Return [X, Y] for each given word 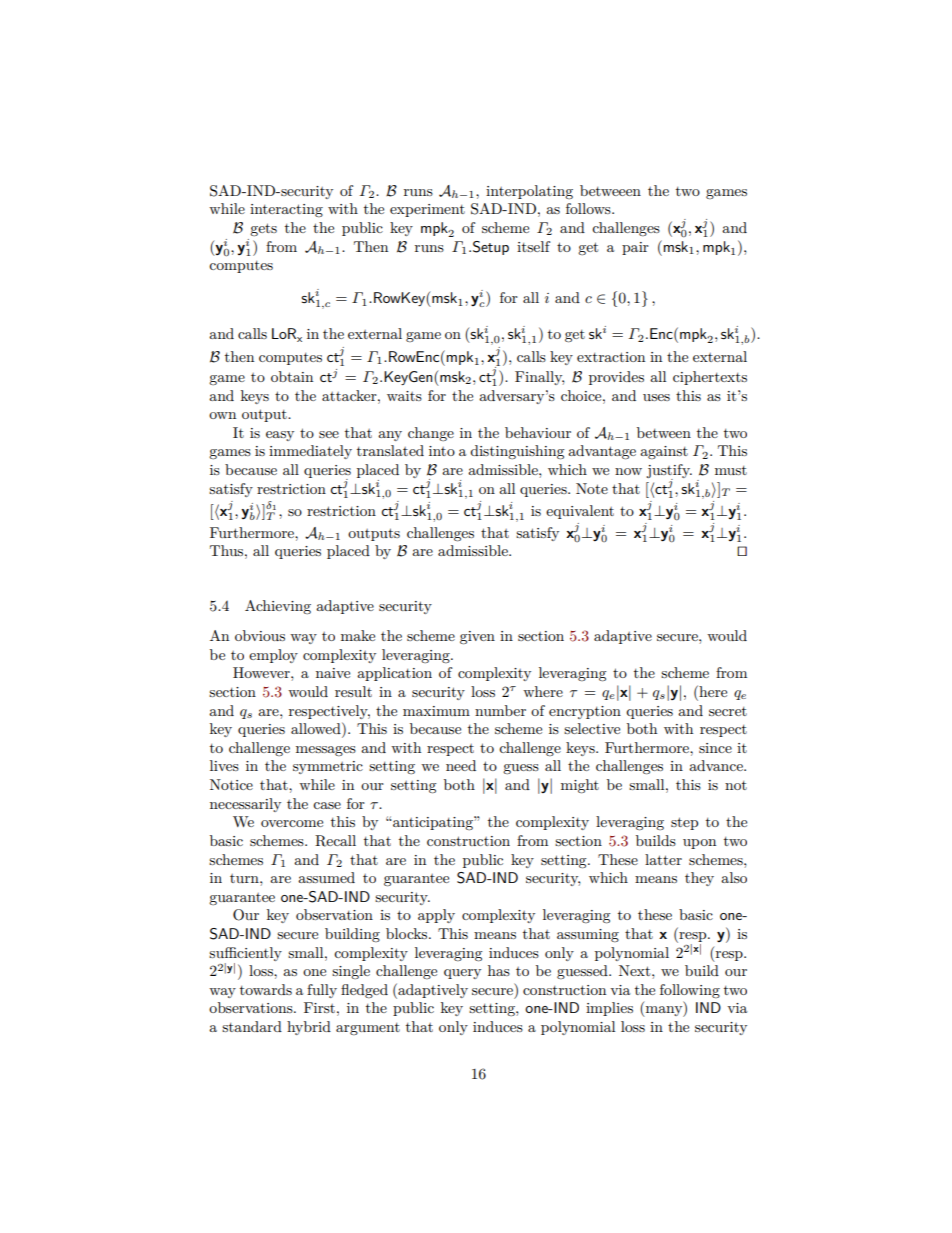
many [664, 1011]
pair [635, 248]
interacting [286, 210]
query [462, 974]
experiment [427, 210]
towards [266, 989]
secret [728, 711]
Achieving [278, 607]
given [477, 638]
